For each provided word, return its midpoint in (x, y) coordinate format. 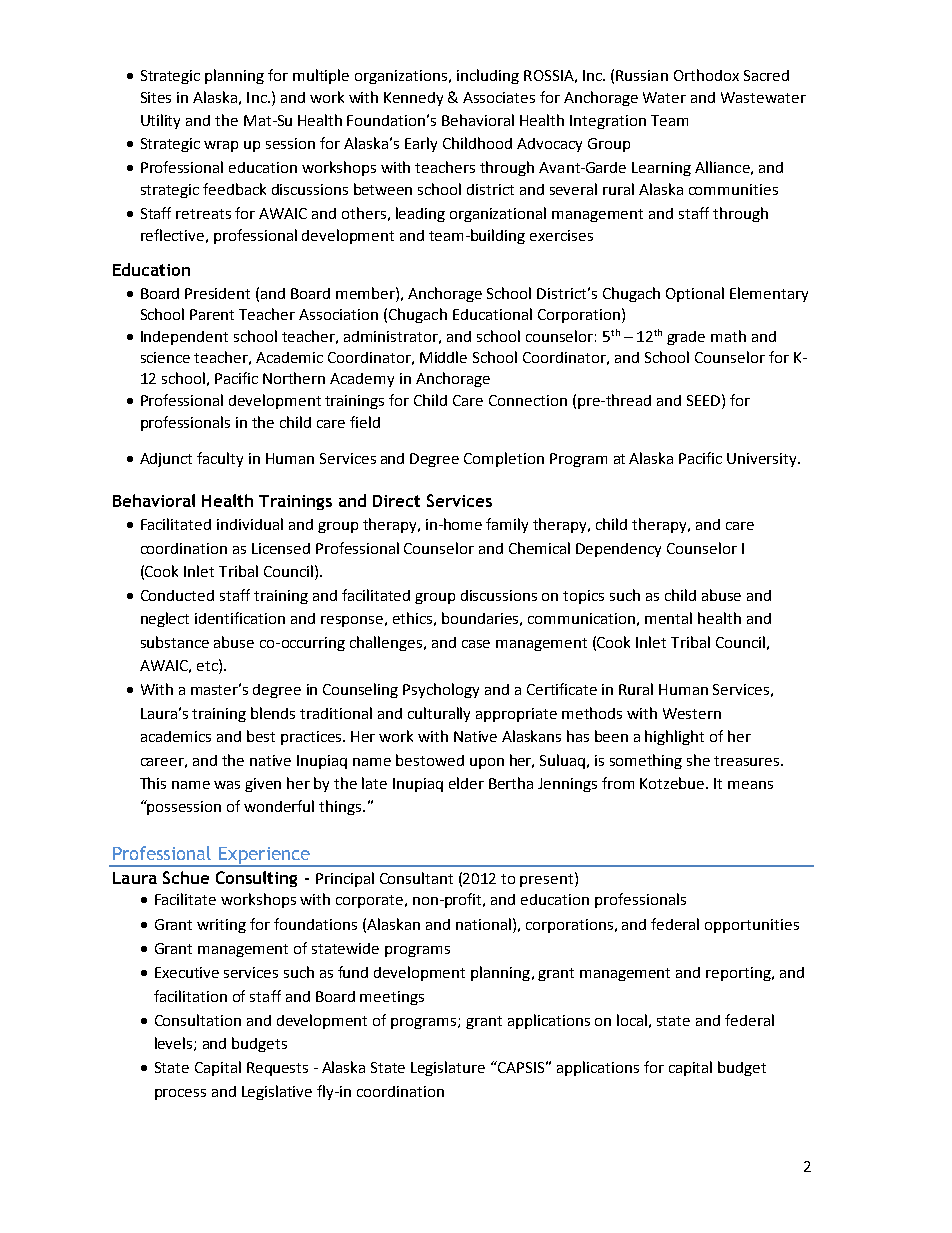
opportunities (752, 926)
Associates (499, 97)
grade (686, 338)
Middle (443, 357)
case (476, 644)
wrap (221, 146)
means (750, 785)
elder (466, 783)
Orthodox (706, 75)
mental (668, 618)
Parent (212, 314)
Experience (265, 856)
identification (240, 618)
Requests (277, 1069)
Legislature (448, 1068)
